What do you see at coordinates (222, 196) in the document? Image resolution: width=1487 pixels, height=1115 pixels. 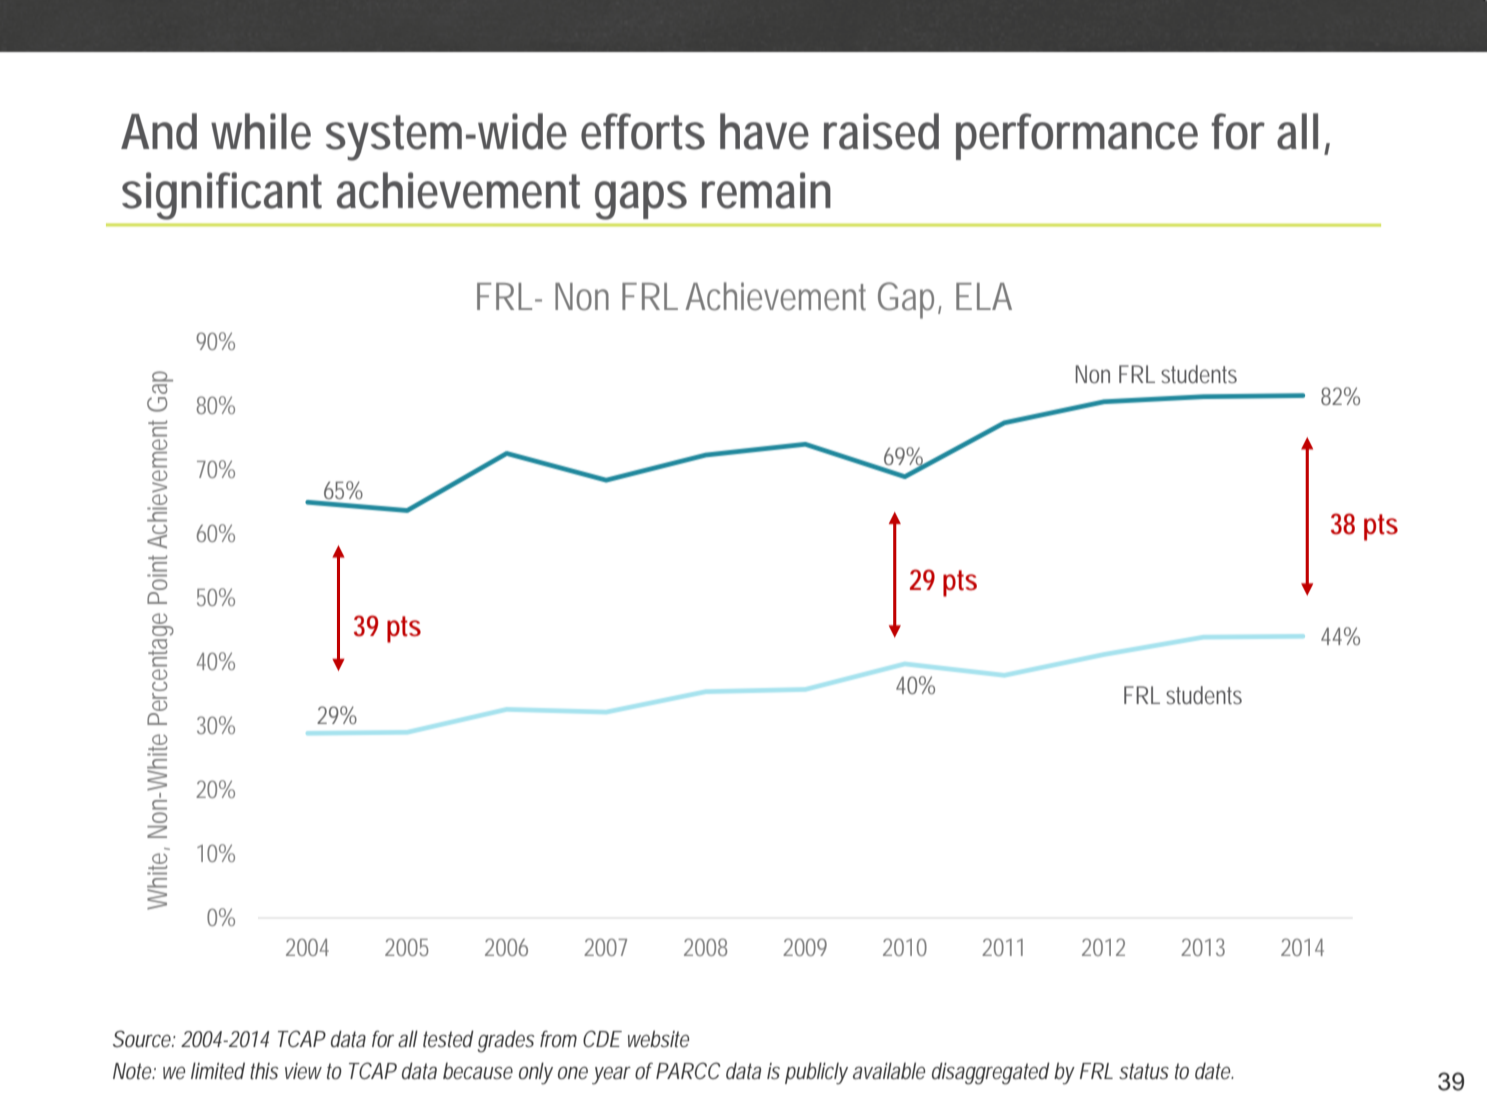 I see `significant` at bounding box center [222, 196].
